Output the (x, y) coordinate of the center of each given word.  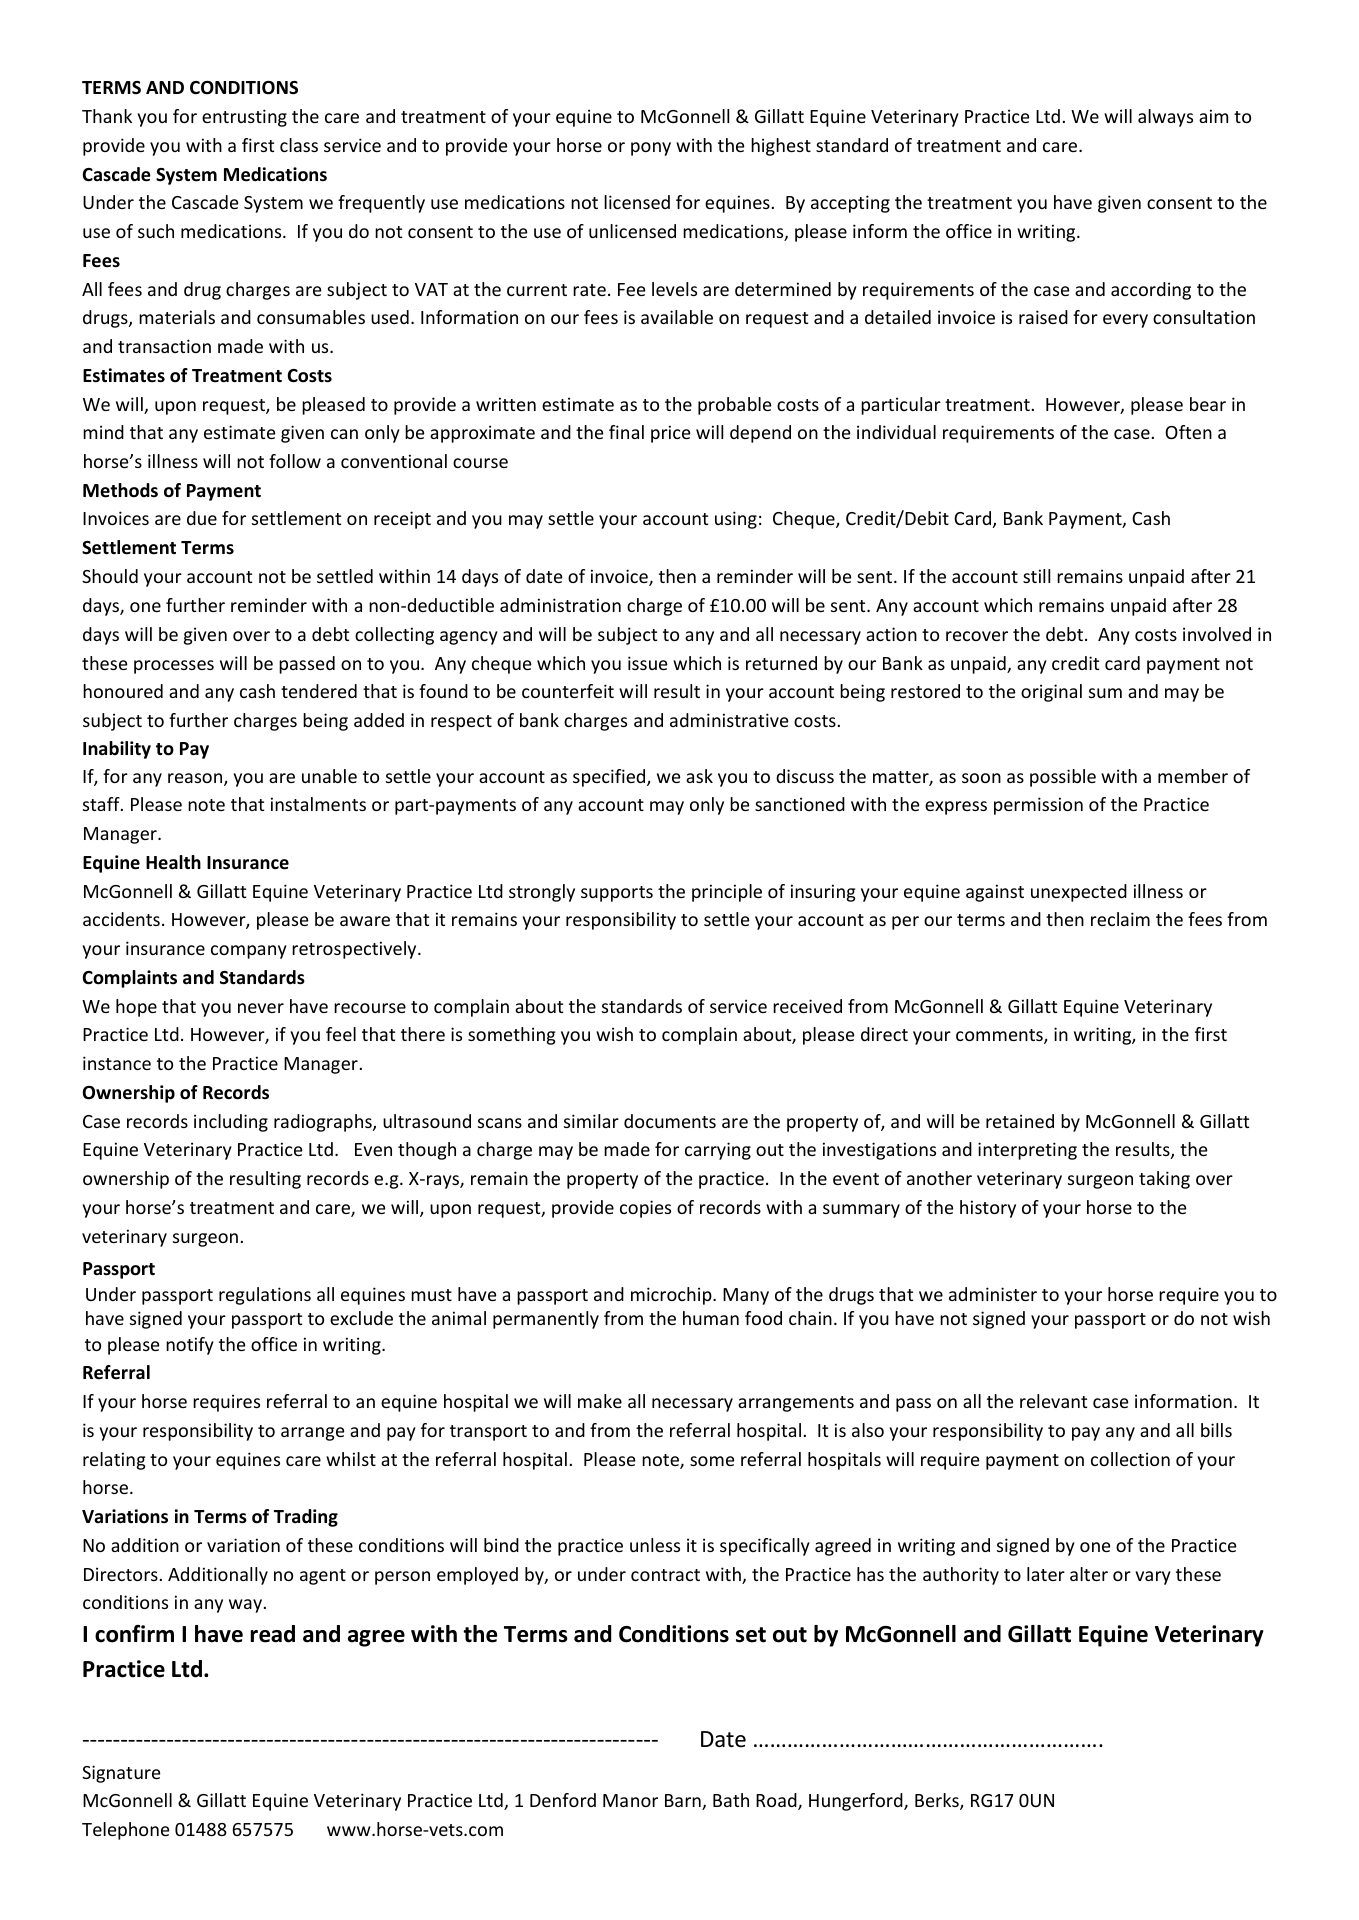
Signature (121, 1774)
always (1165, 118)
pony (651, 149)
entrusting (244, 118)
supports (617, 894)
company (249, 952)
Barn (684, 1802)
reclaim (1120, 919)
